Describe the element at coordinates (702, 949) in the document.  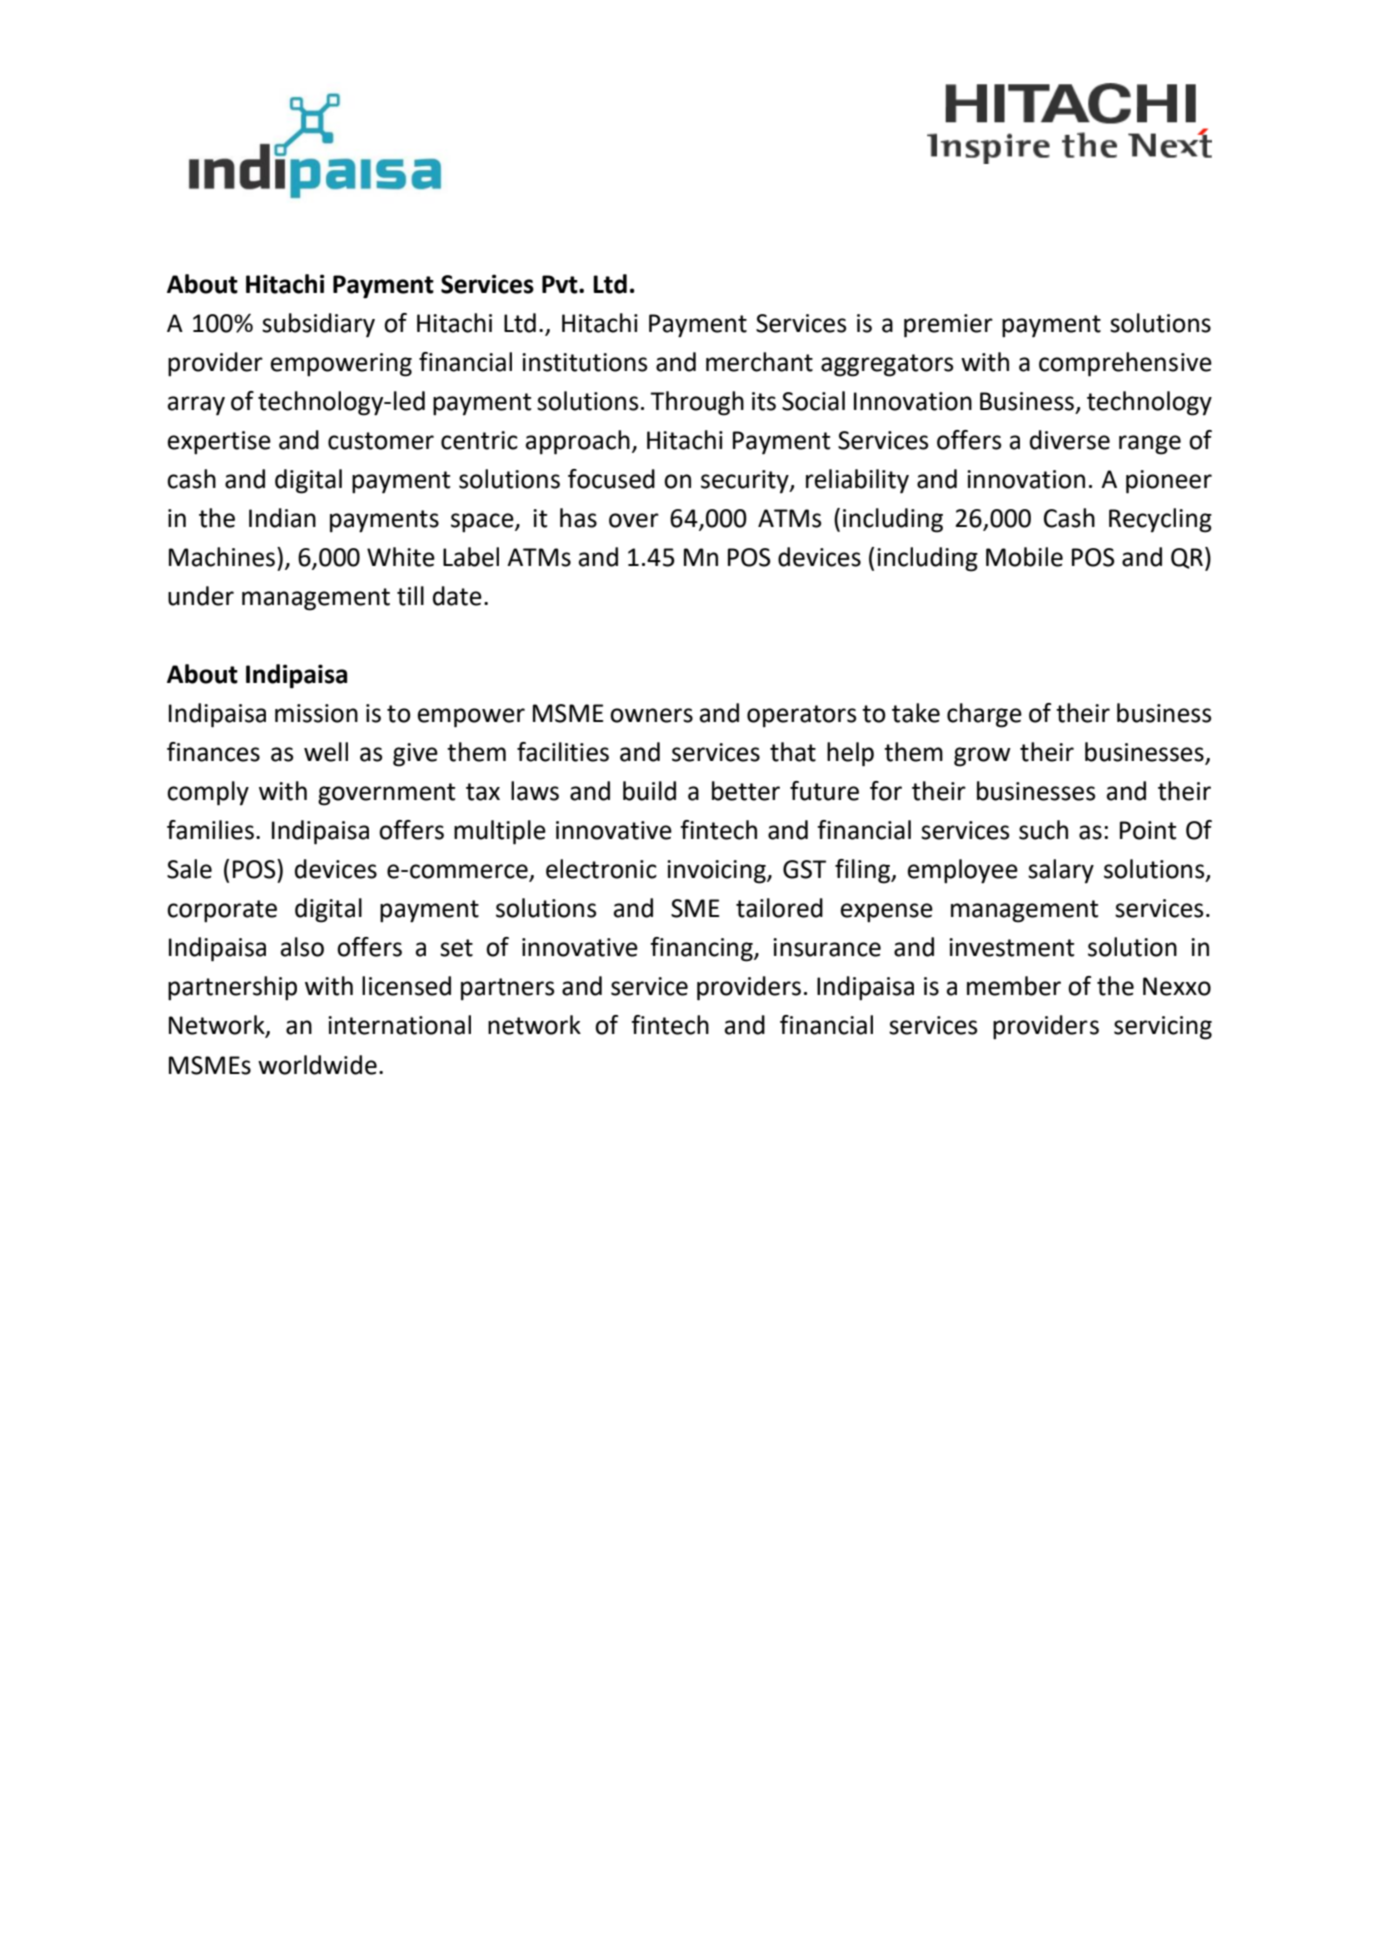
I see `financing` at that location.
